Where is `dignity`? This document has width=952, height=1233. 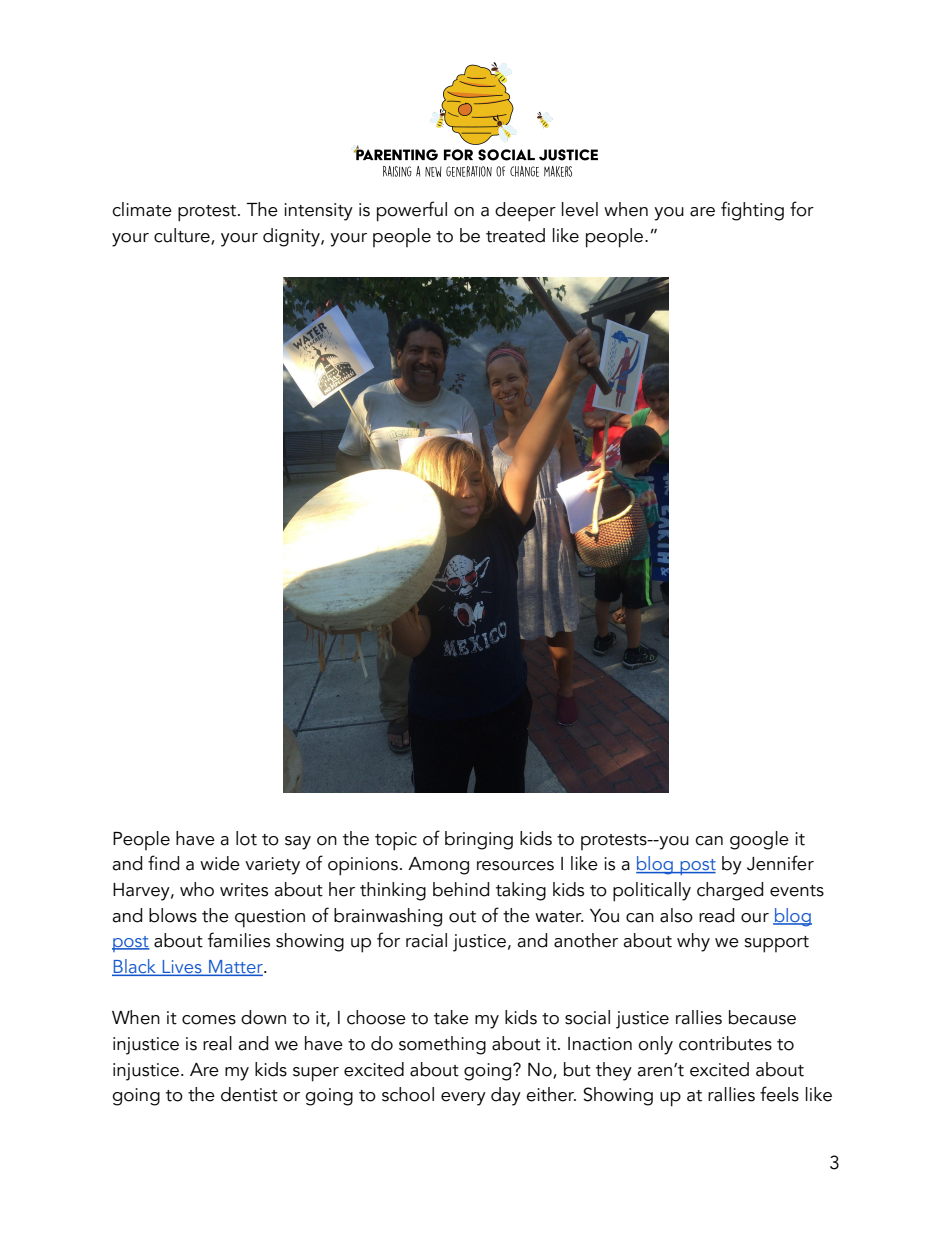 dignity is located at coordinates (292, 237).
